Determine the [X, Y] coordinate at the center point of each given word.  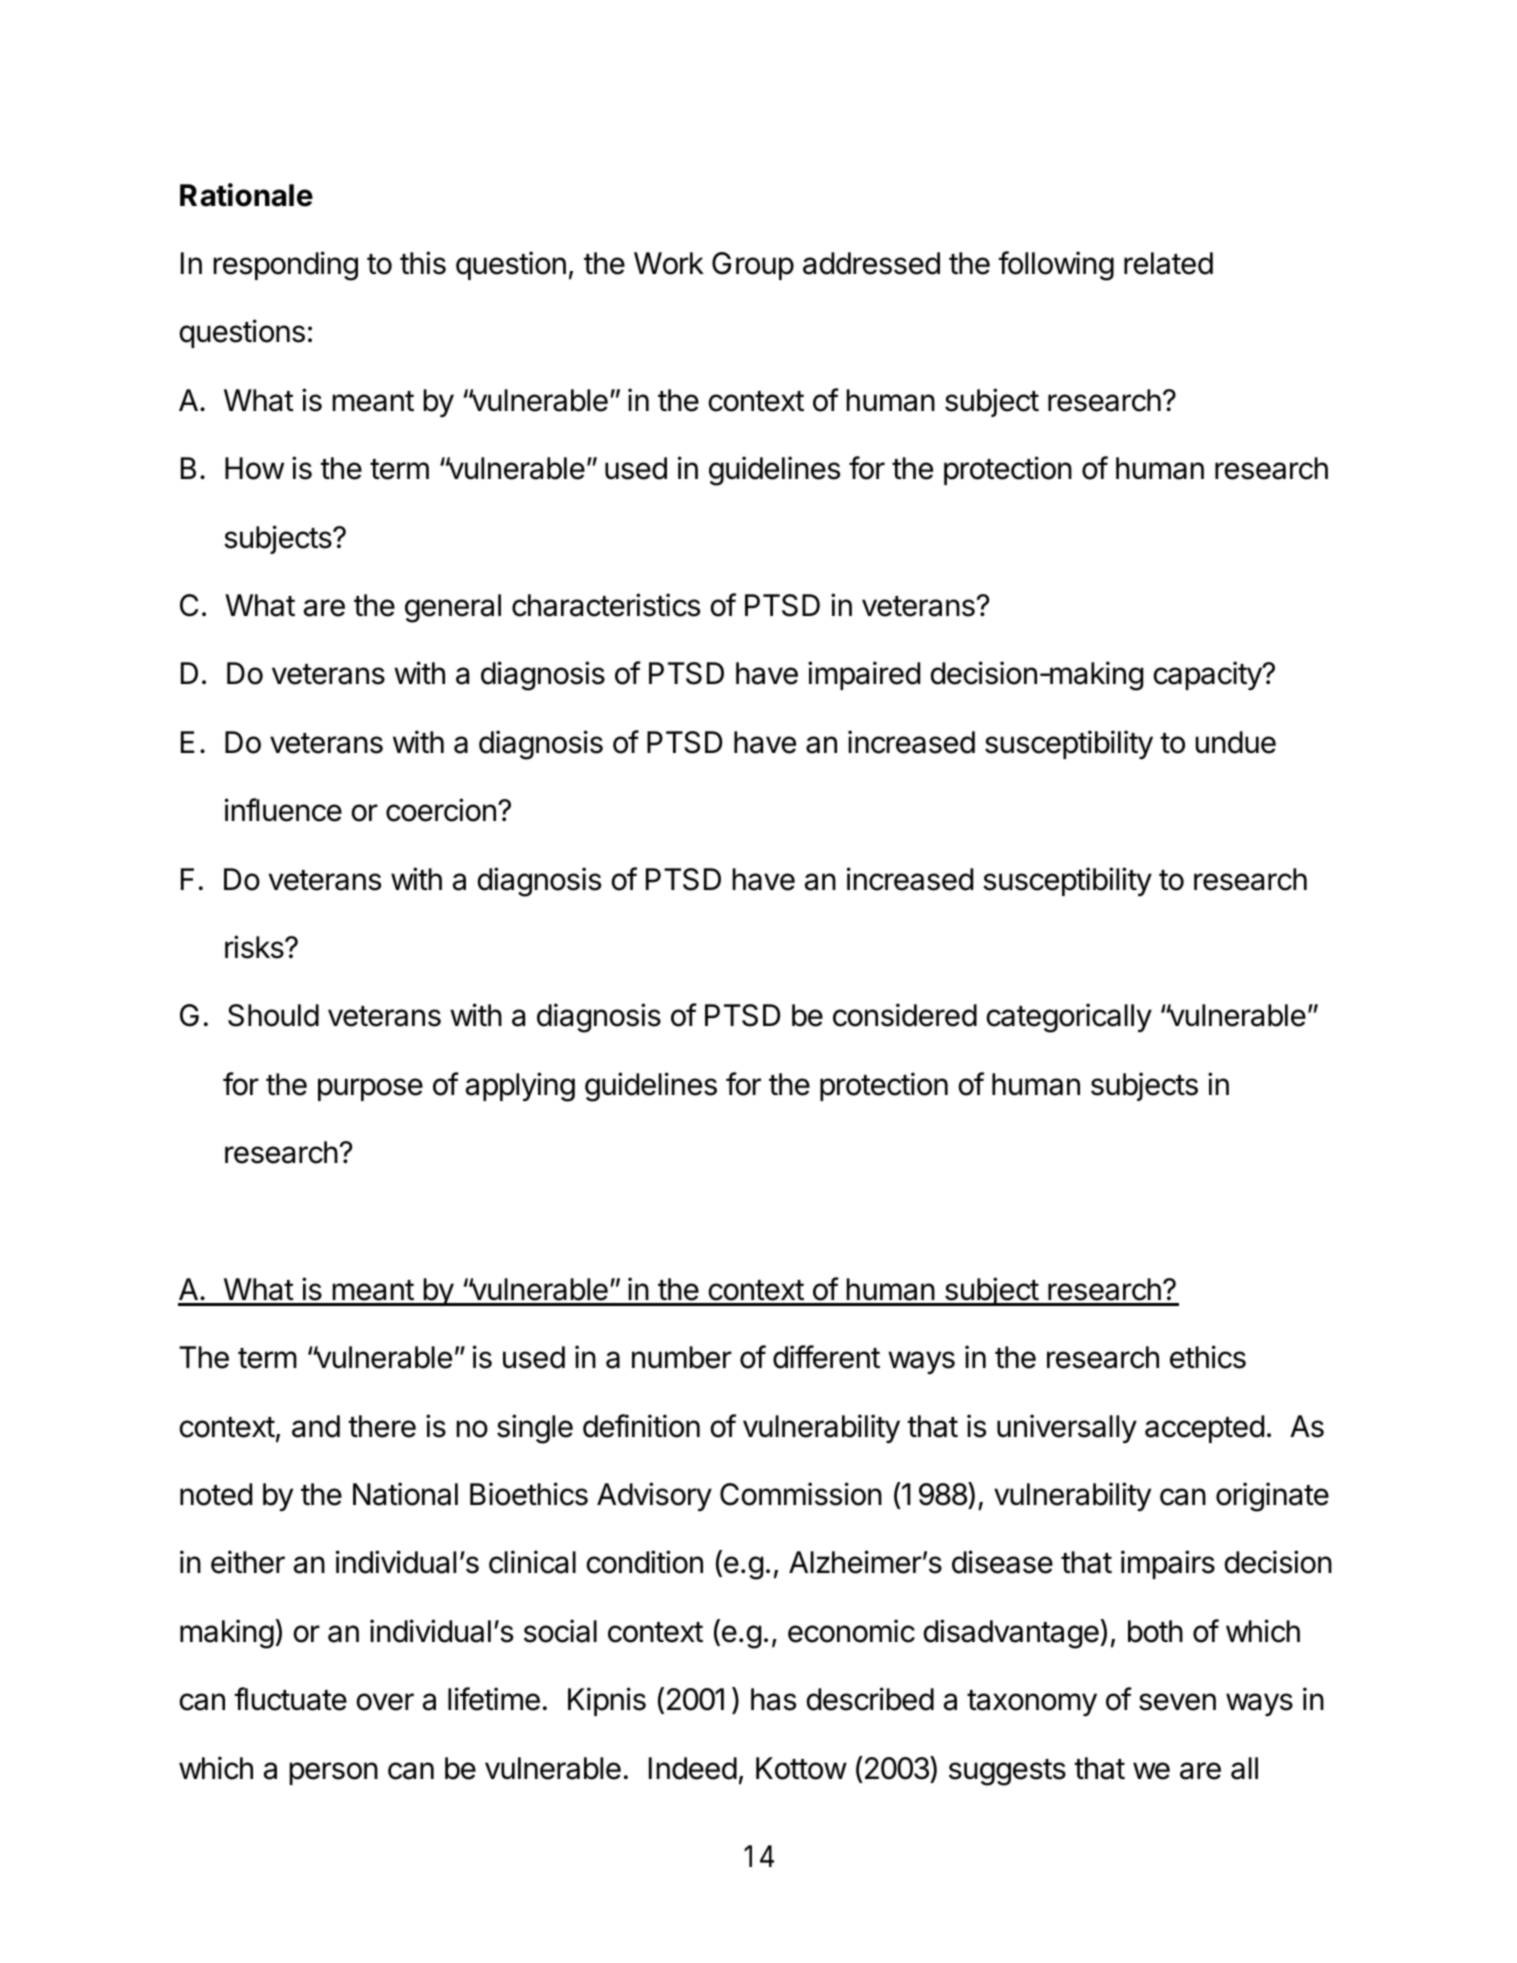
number [682, 1357]
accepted [1204, 1429]
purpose [370, 1089]
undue [1235, 742]
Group [753, 266]
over [385, 1702]
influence [283, 810]
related [1168, 263]
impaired [864, 675]
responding [285, 266]
